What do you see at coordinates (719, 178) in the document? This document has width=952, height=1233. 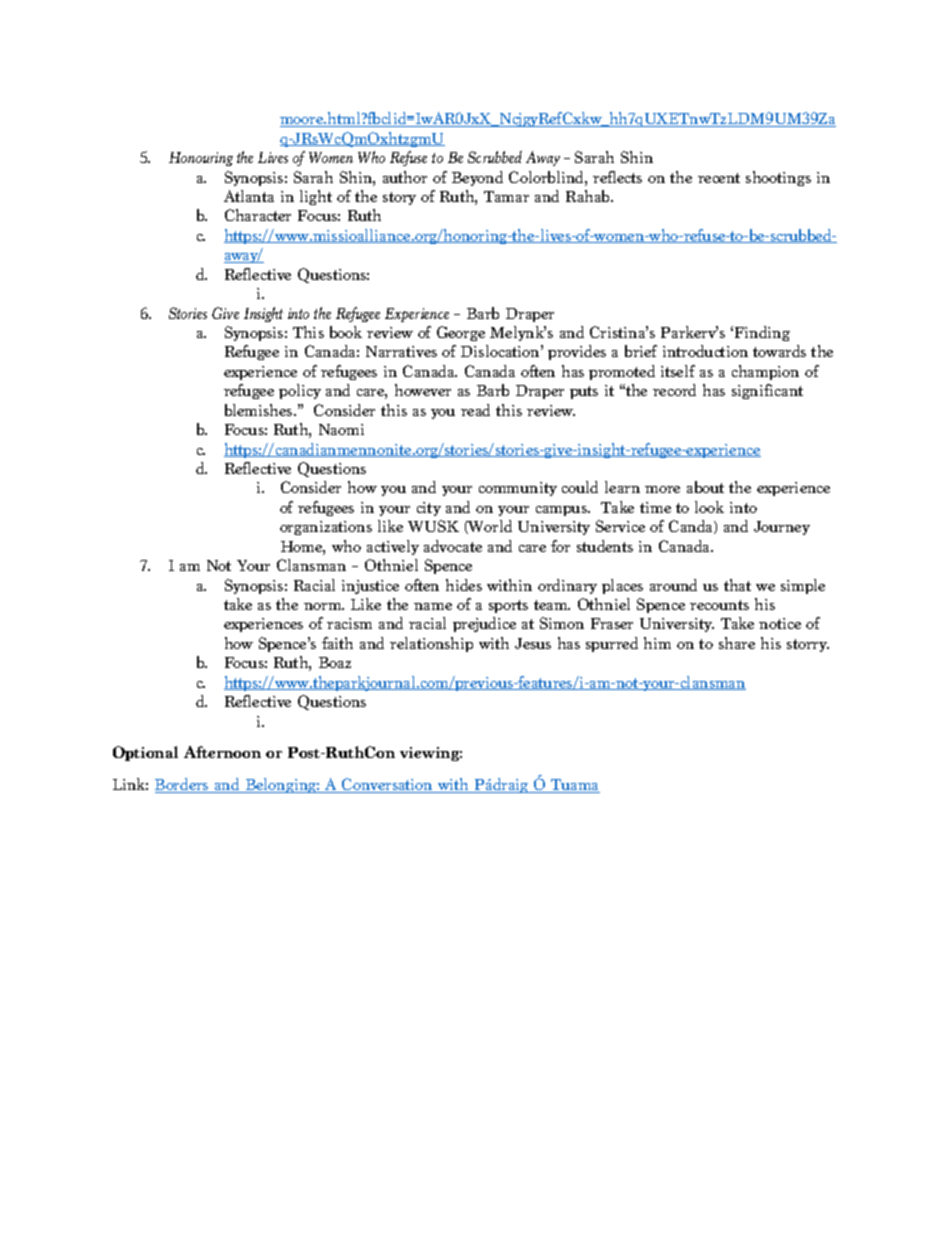 I see `recent` at bounding box center [719, 178].
